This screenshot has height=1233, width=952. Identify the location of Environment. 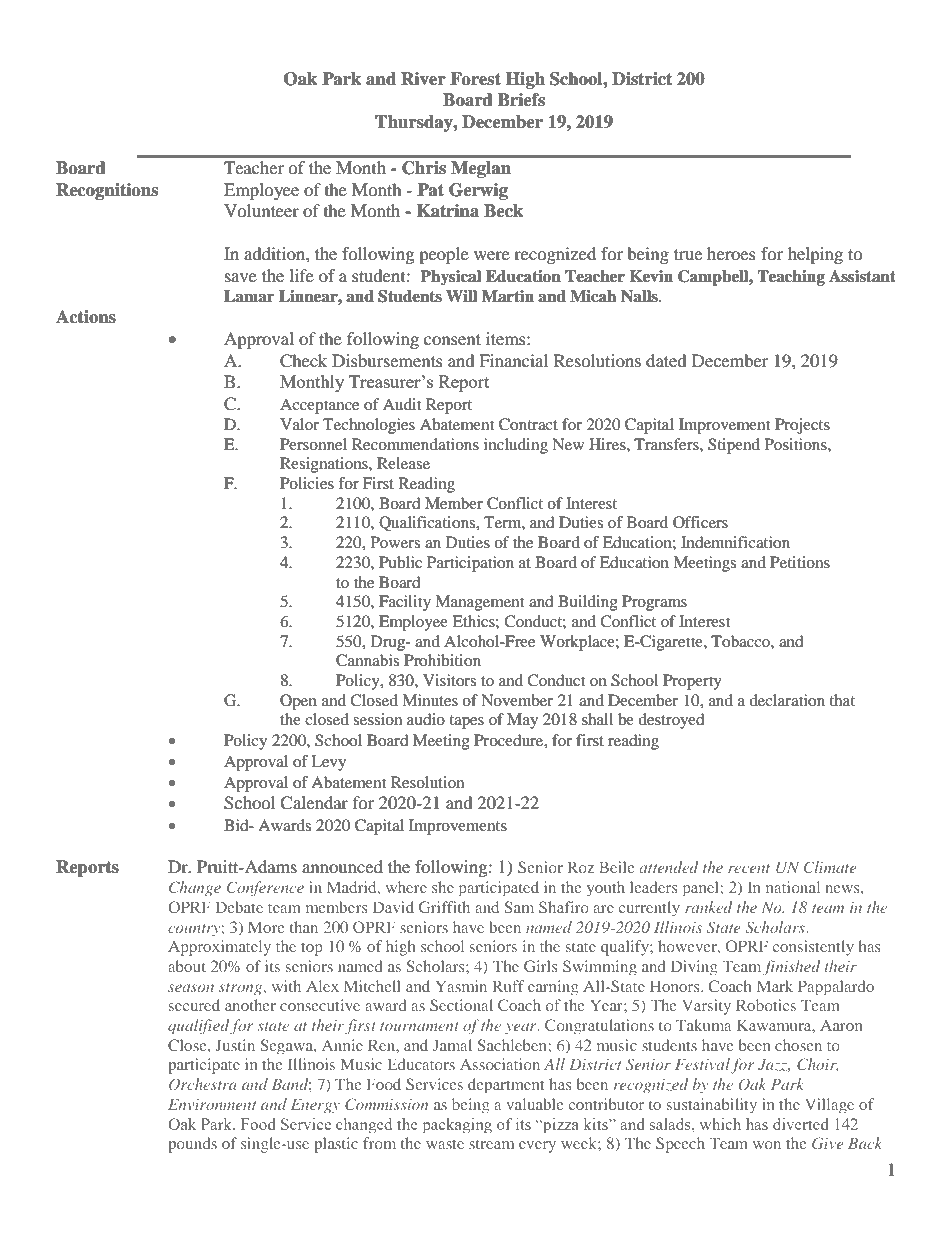
(212, 1104).
